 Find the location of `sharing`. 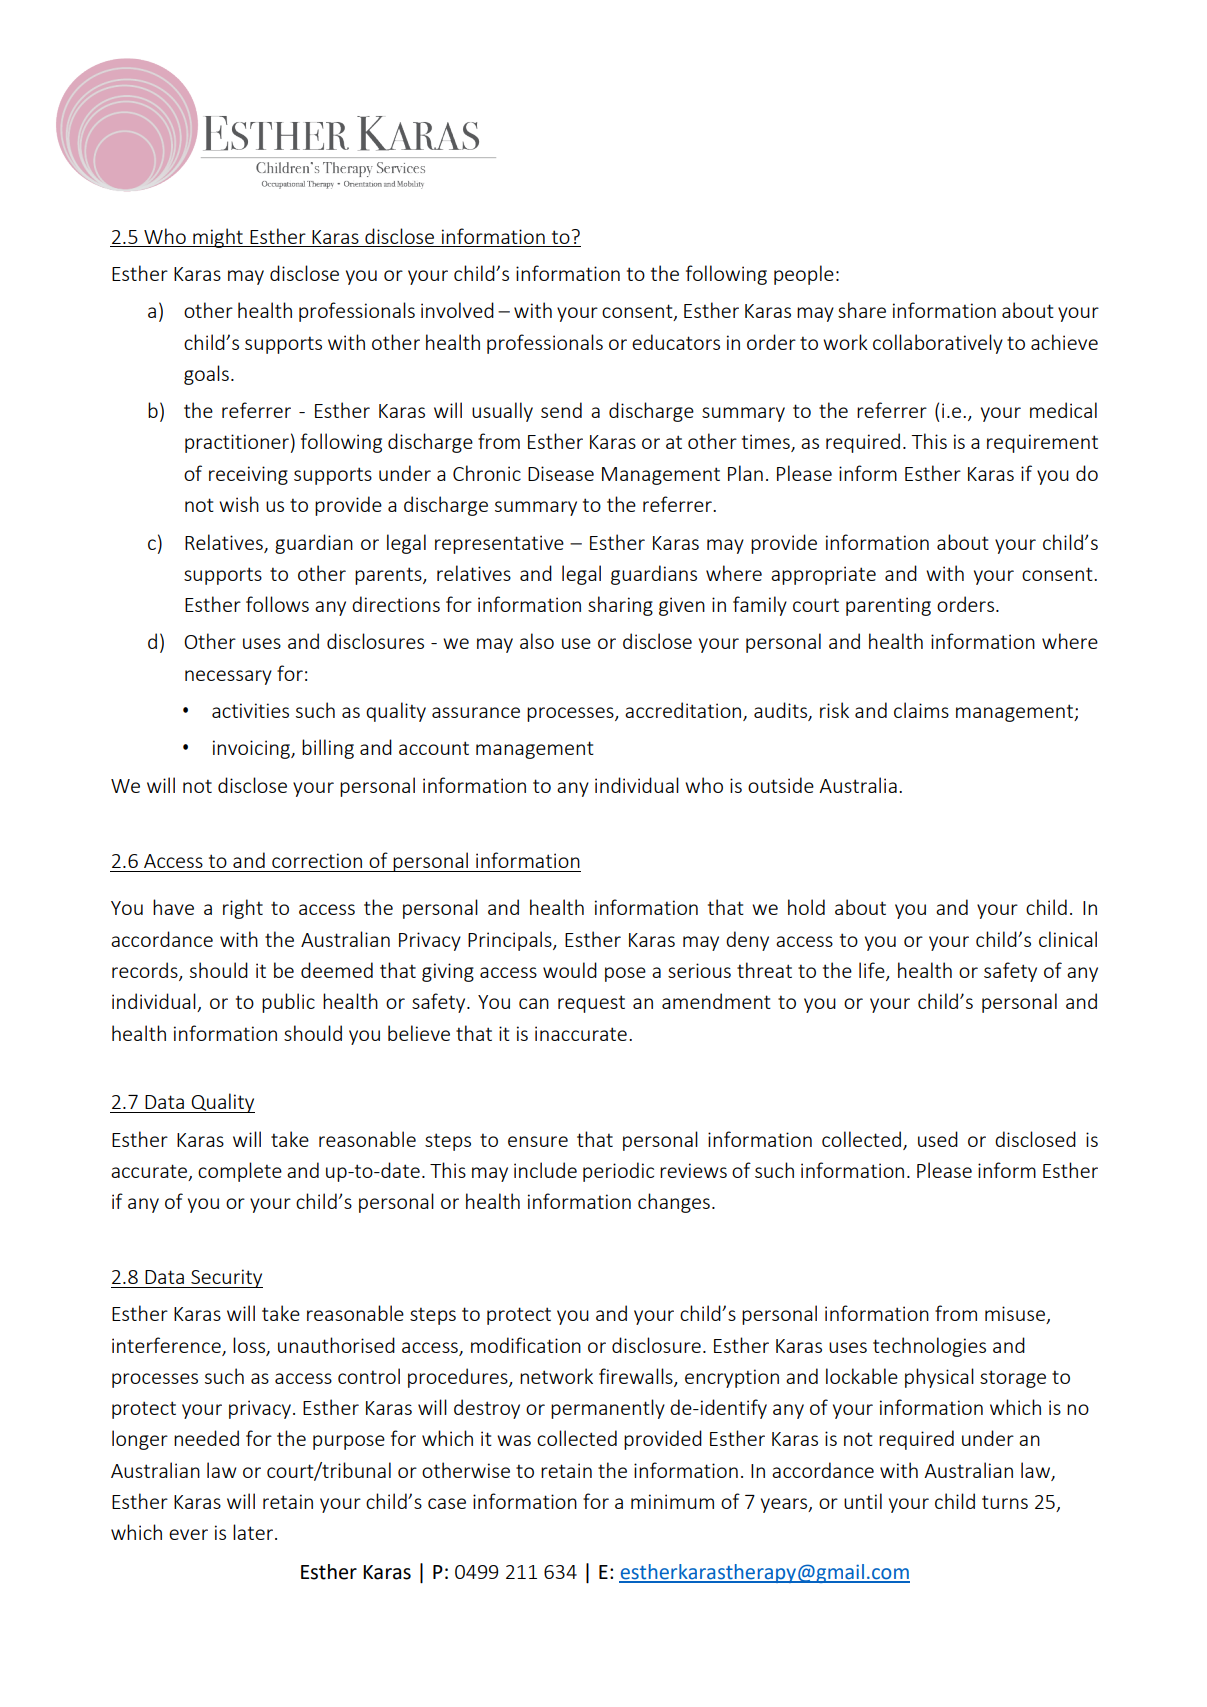

sharing is located at coordinates (620, 606).
